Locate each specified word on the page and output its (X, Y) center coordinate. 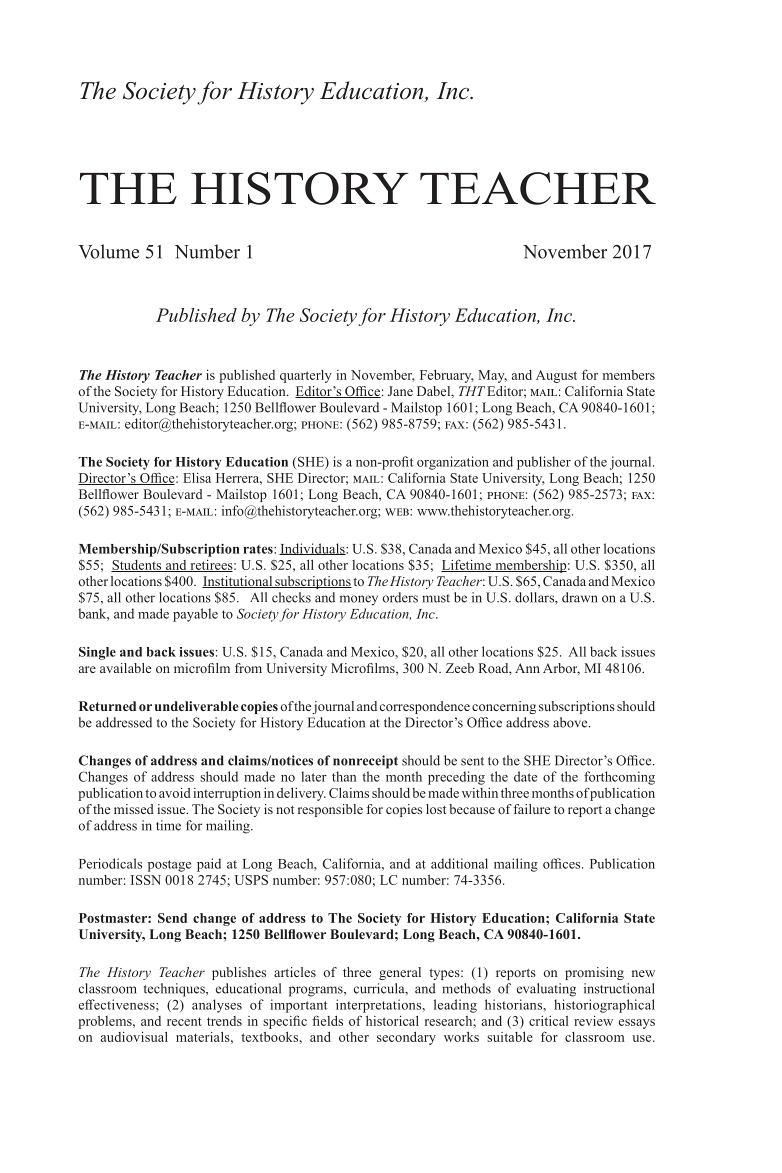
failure (532, 809)
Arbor (561, 669)
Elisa (197, 478)
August (556, 376)
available (125, 668)
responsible (330, 810)
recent (184, 1021)
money (359, 600)
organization (453, 463)
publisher (544, 463)
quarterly (306, 376)
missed (134, 809)
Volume (108, 251)
